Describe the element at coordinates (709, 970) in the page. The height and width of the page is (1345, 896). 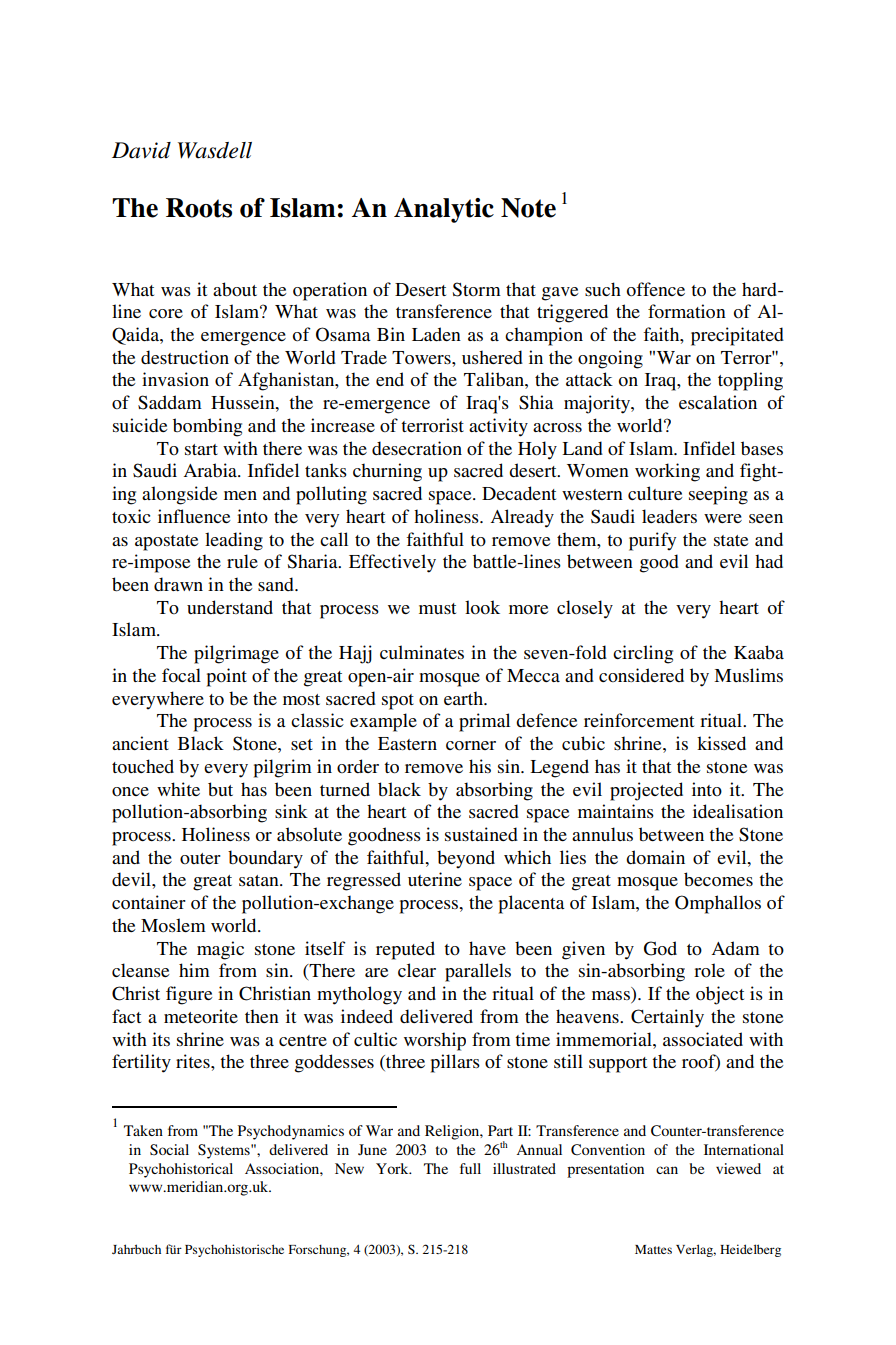
I see `role` at that location.
